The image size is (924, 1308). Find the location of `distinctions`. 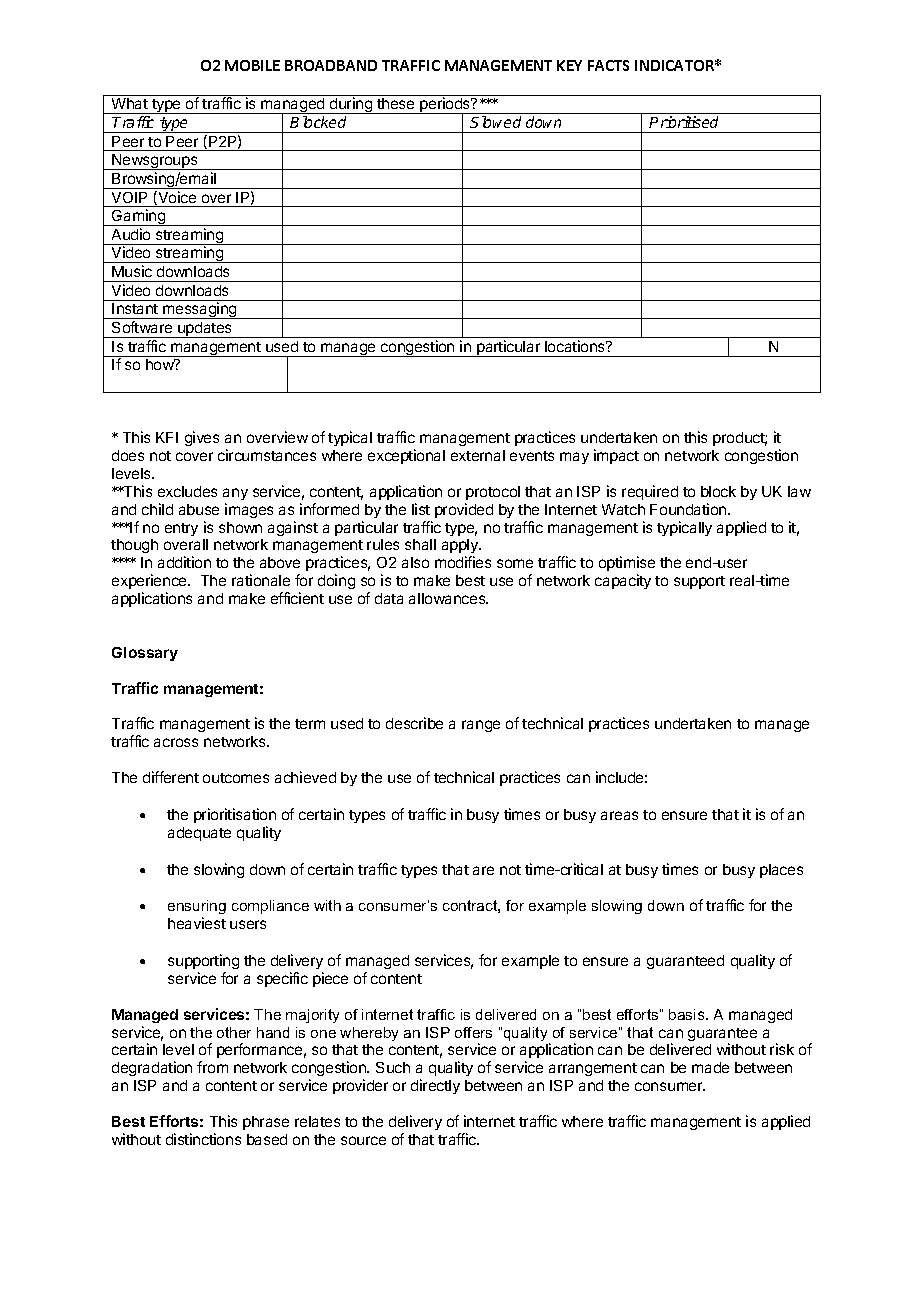

distinctions is located at coordinates (203, 1139).
